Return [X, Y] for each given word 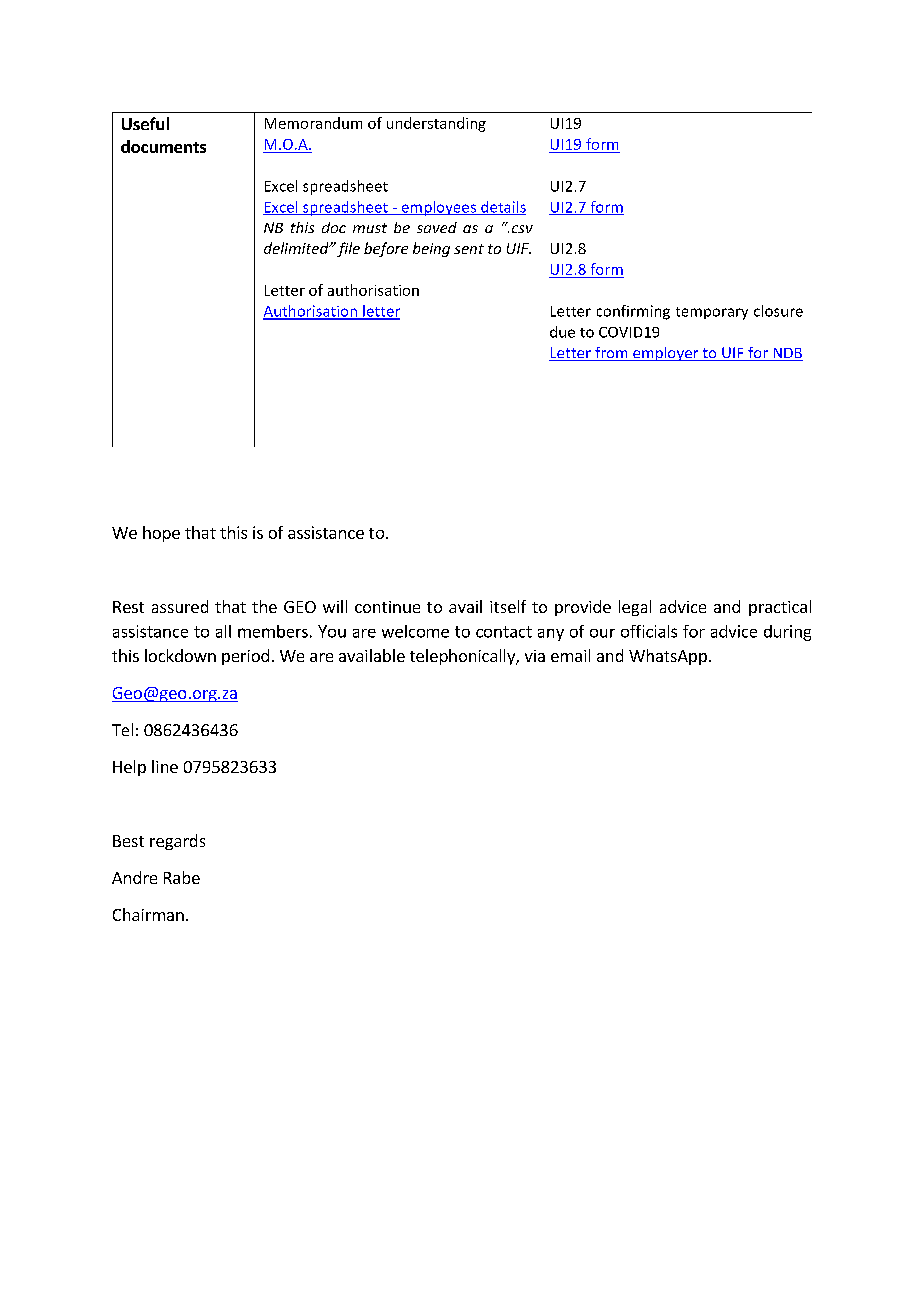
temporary [712, 313]
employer [666, 354]
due [562, 332]
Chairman [148, 914]
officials [649, 631]
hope [161, 534]
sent [469, 249]
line [165, 766]
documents [163, 146]
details [502, 208]
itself [508, 606]
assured [180, 606]
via [535, 656]
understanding [436, 124]
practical [780, 608]
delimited [297, 248]
